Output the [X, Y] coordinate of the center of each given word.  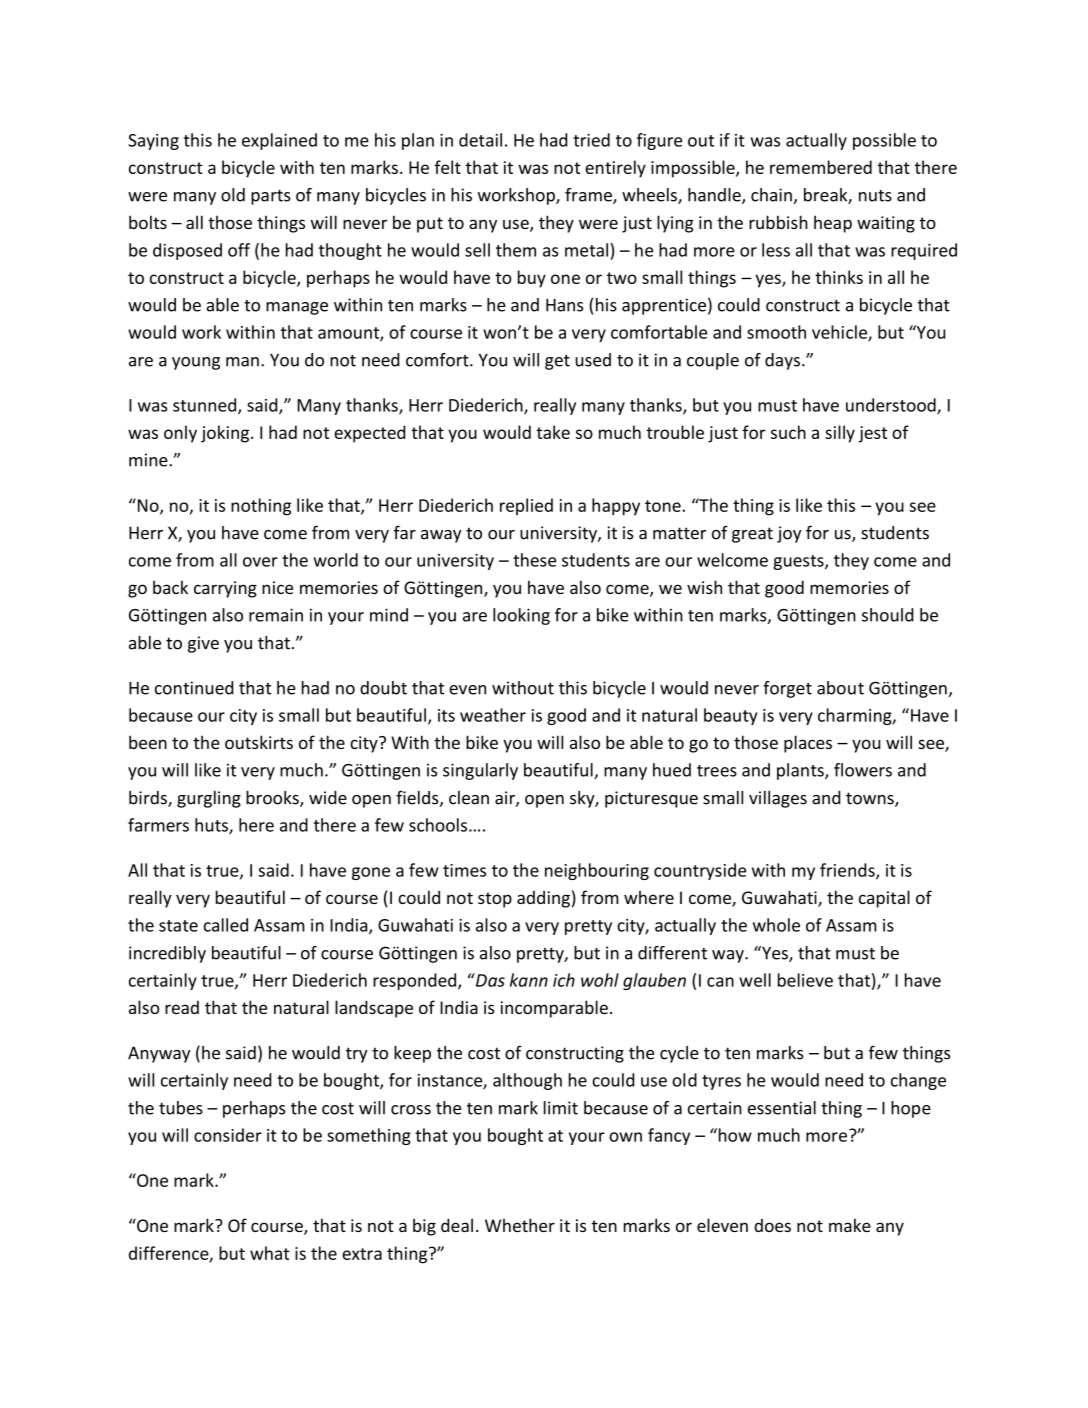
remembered [821, 167]
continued [194, 688]
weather [493, 715]
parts [271, 197]
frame [589, 196]
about [840, 688]
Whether [520, 1225]
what [269, 1253]
